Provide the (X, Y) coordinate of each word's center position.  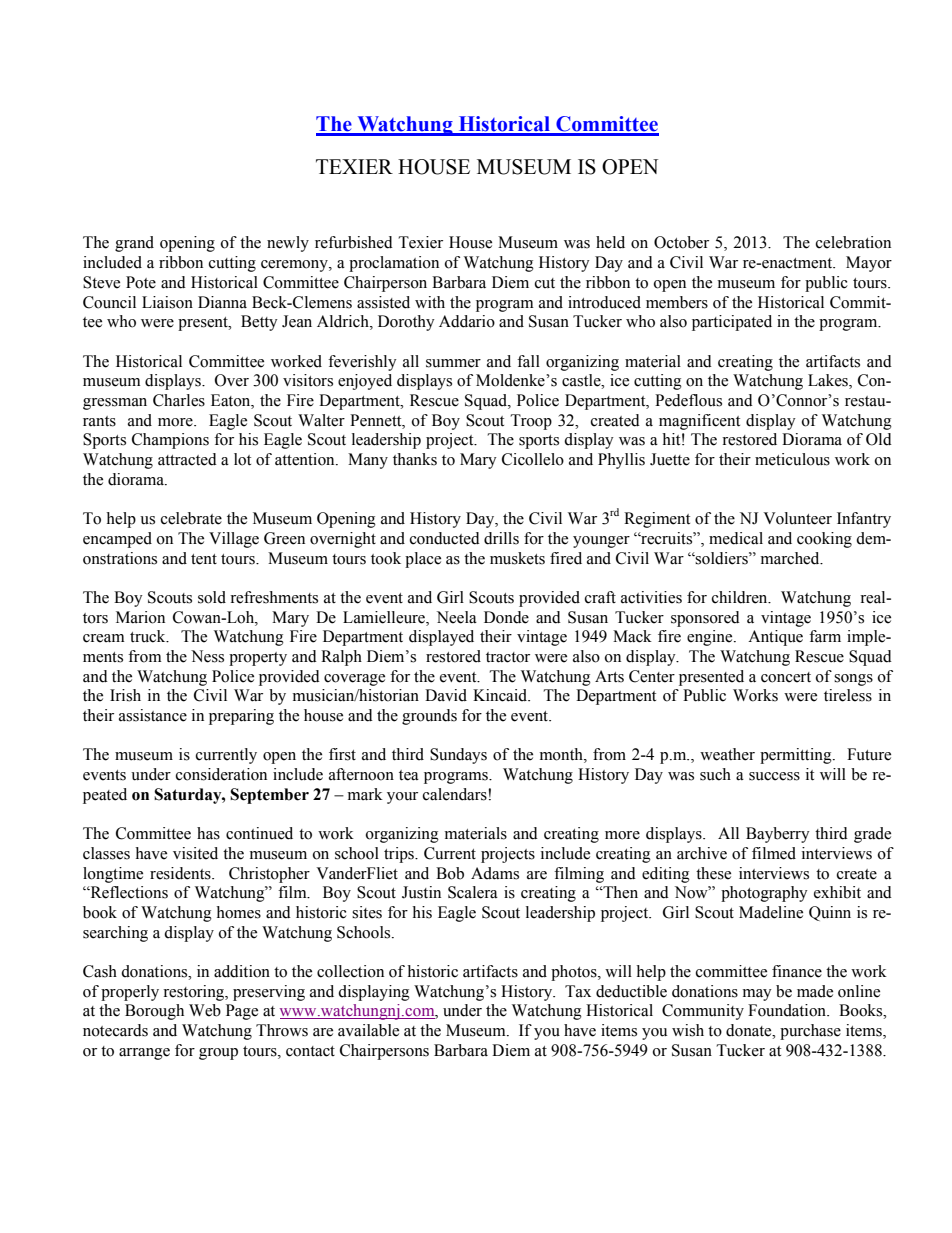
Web (205, 1010)
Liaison (167, 302)
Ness (207, 656)
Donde (506, 617)
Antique (775, 638)
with (430, 302)
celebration (853, 242)
